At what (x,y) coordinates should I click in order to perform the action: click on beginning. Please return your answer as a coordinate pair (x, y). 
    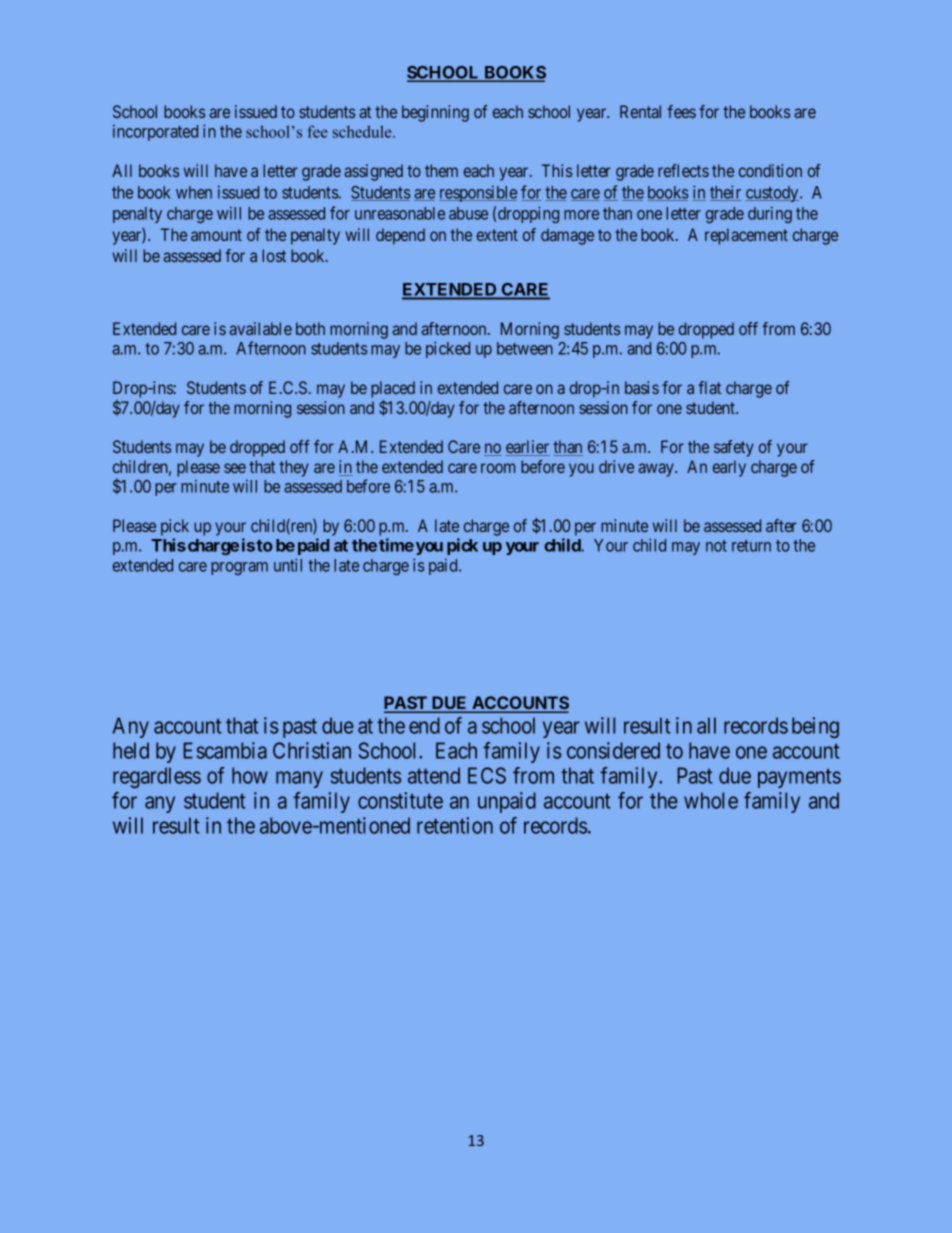
    Looking at the image, I should click on (435, 113).
